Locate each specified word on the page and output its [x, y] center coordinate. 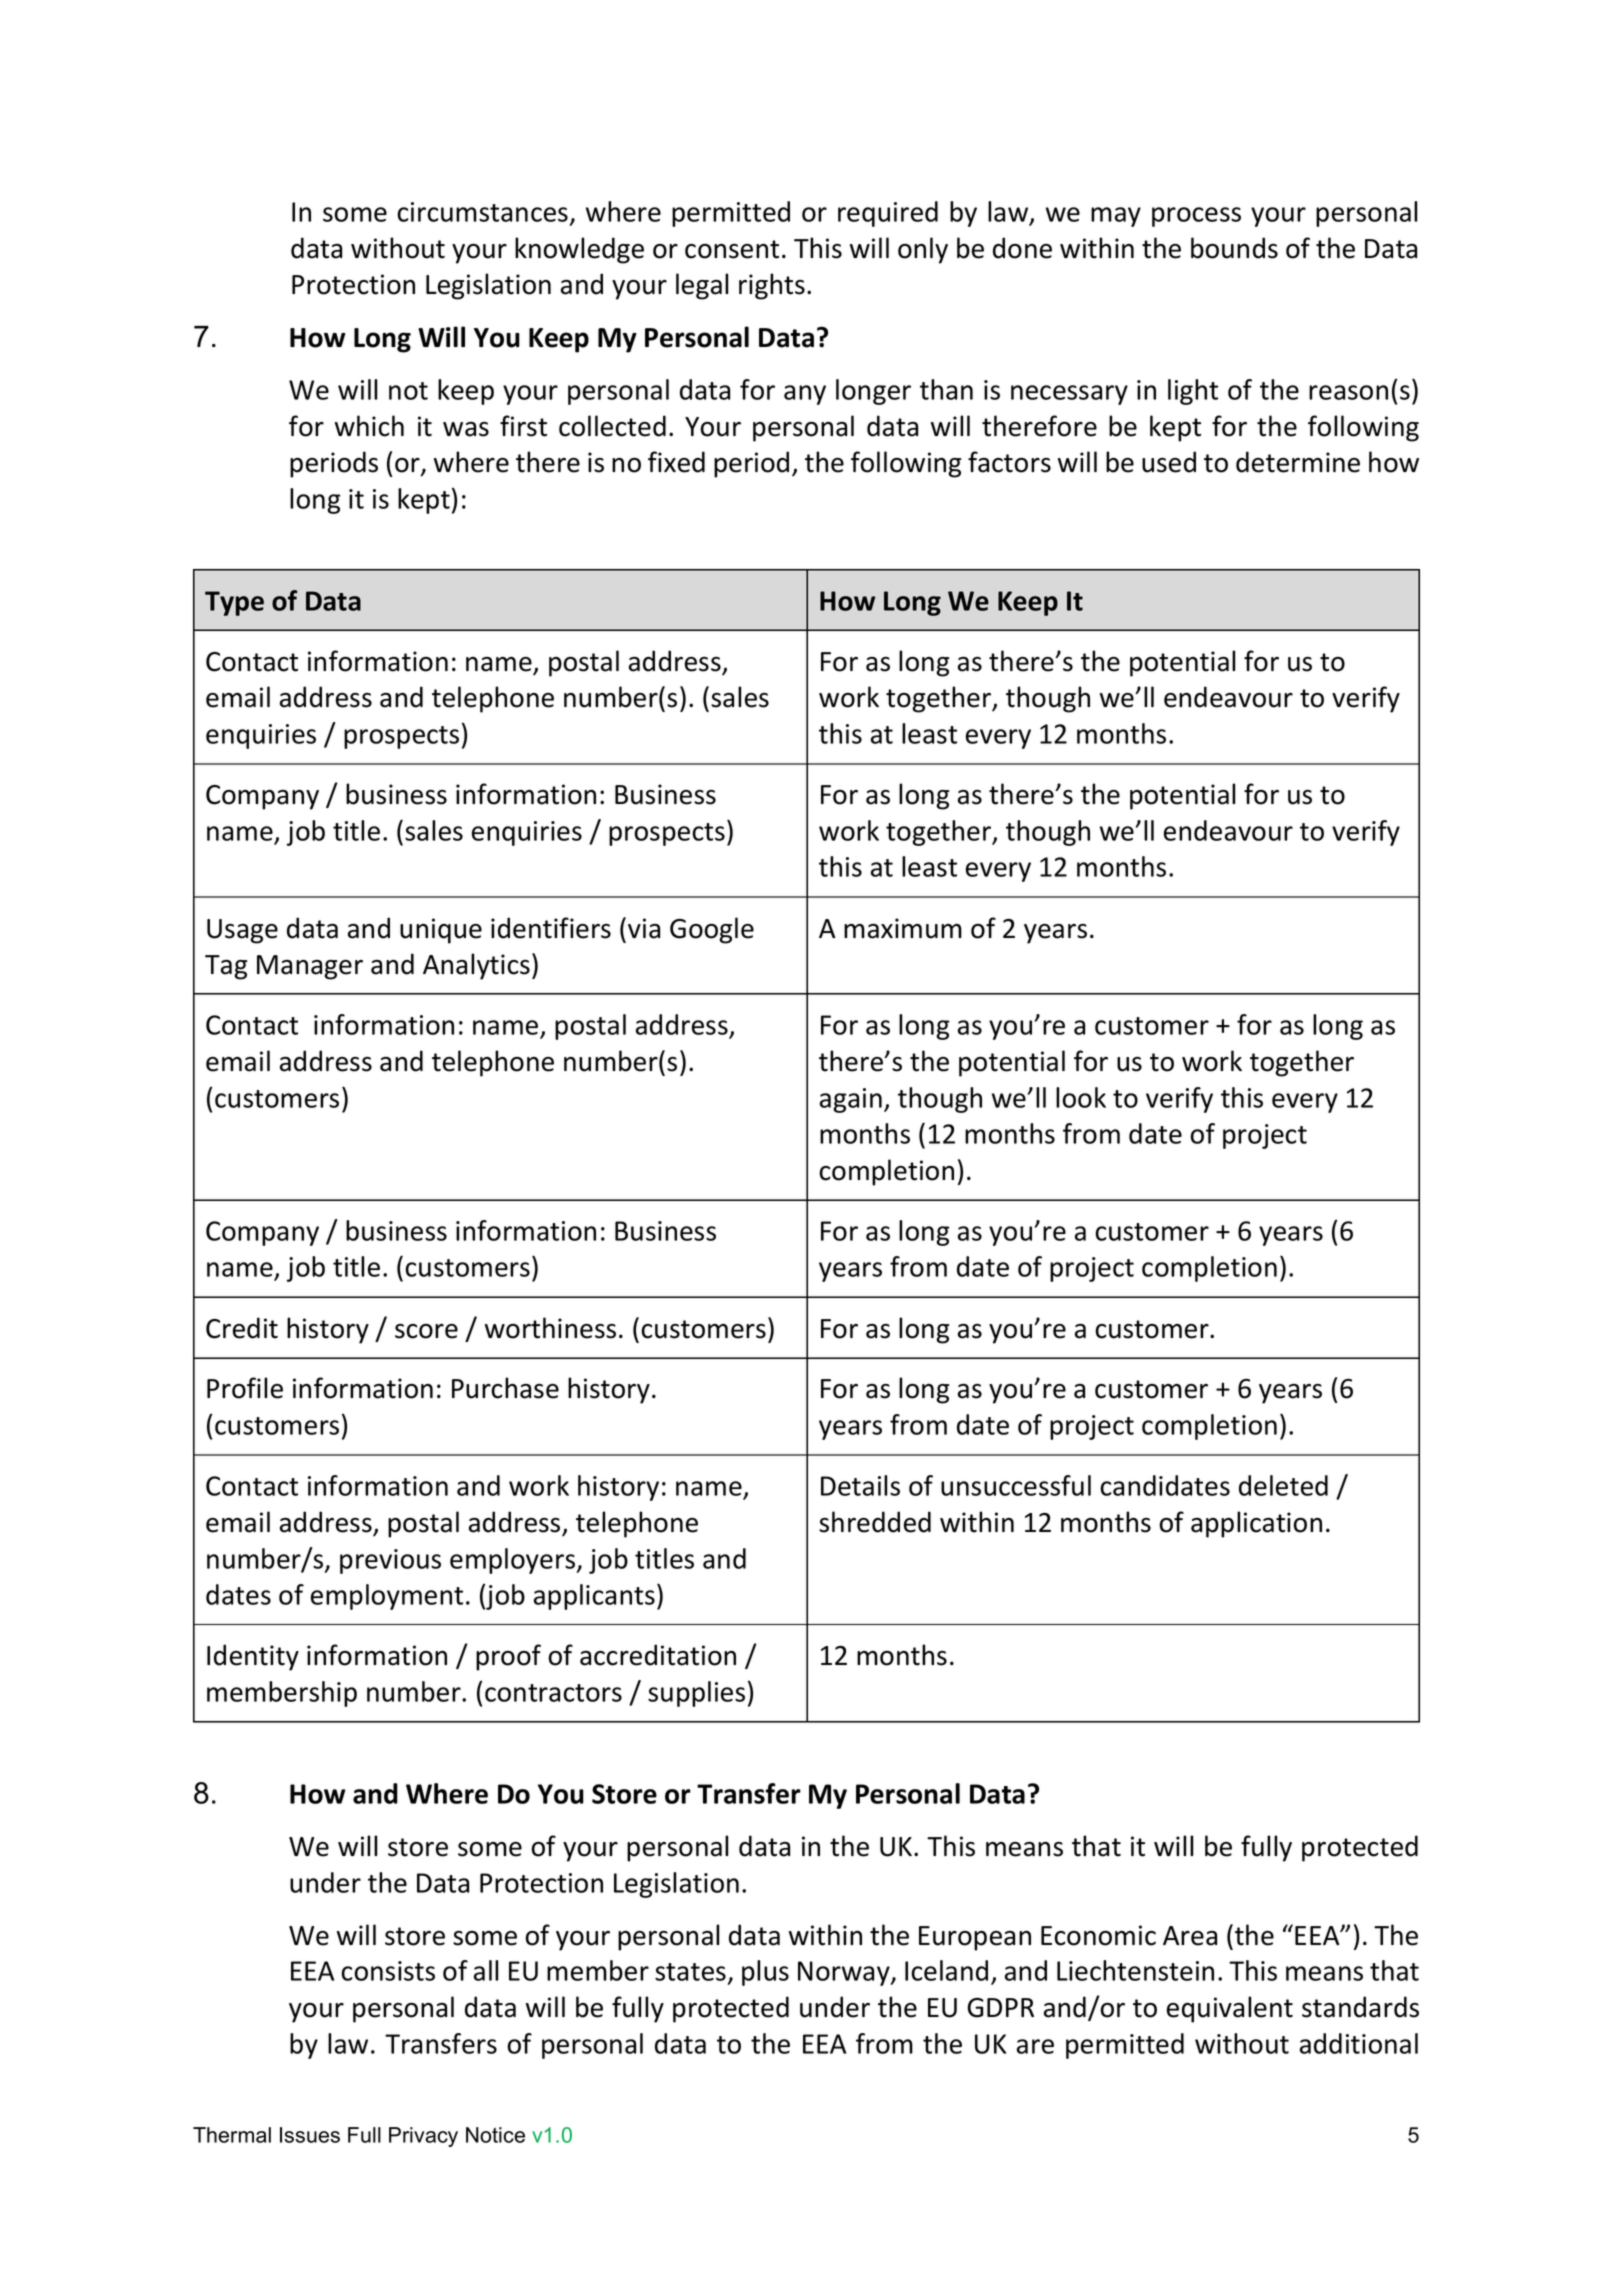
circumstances [482, 212]
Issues [310, 2135]
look [1081, 1097]
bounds [1234, 248]
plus [765, 1973]
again [851, 1100]
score [426, 1331]
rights [772, 286]
